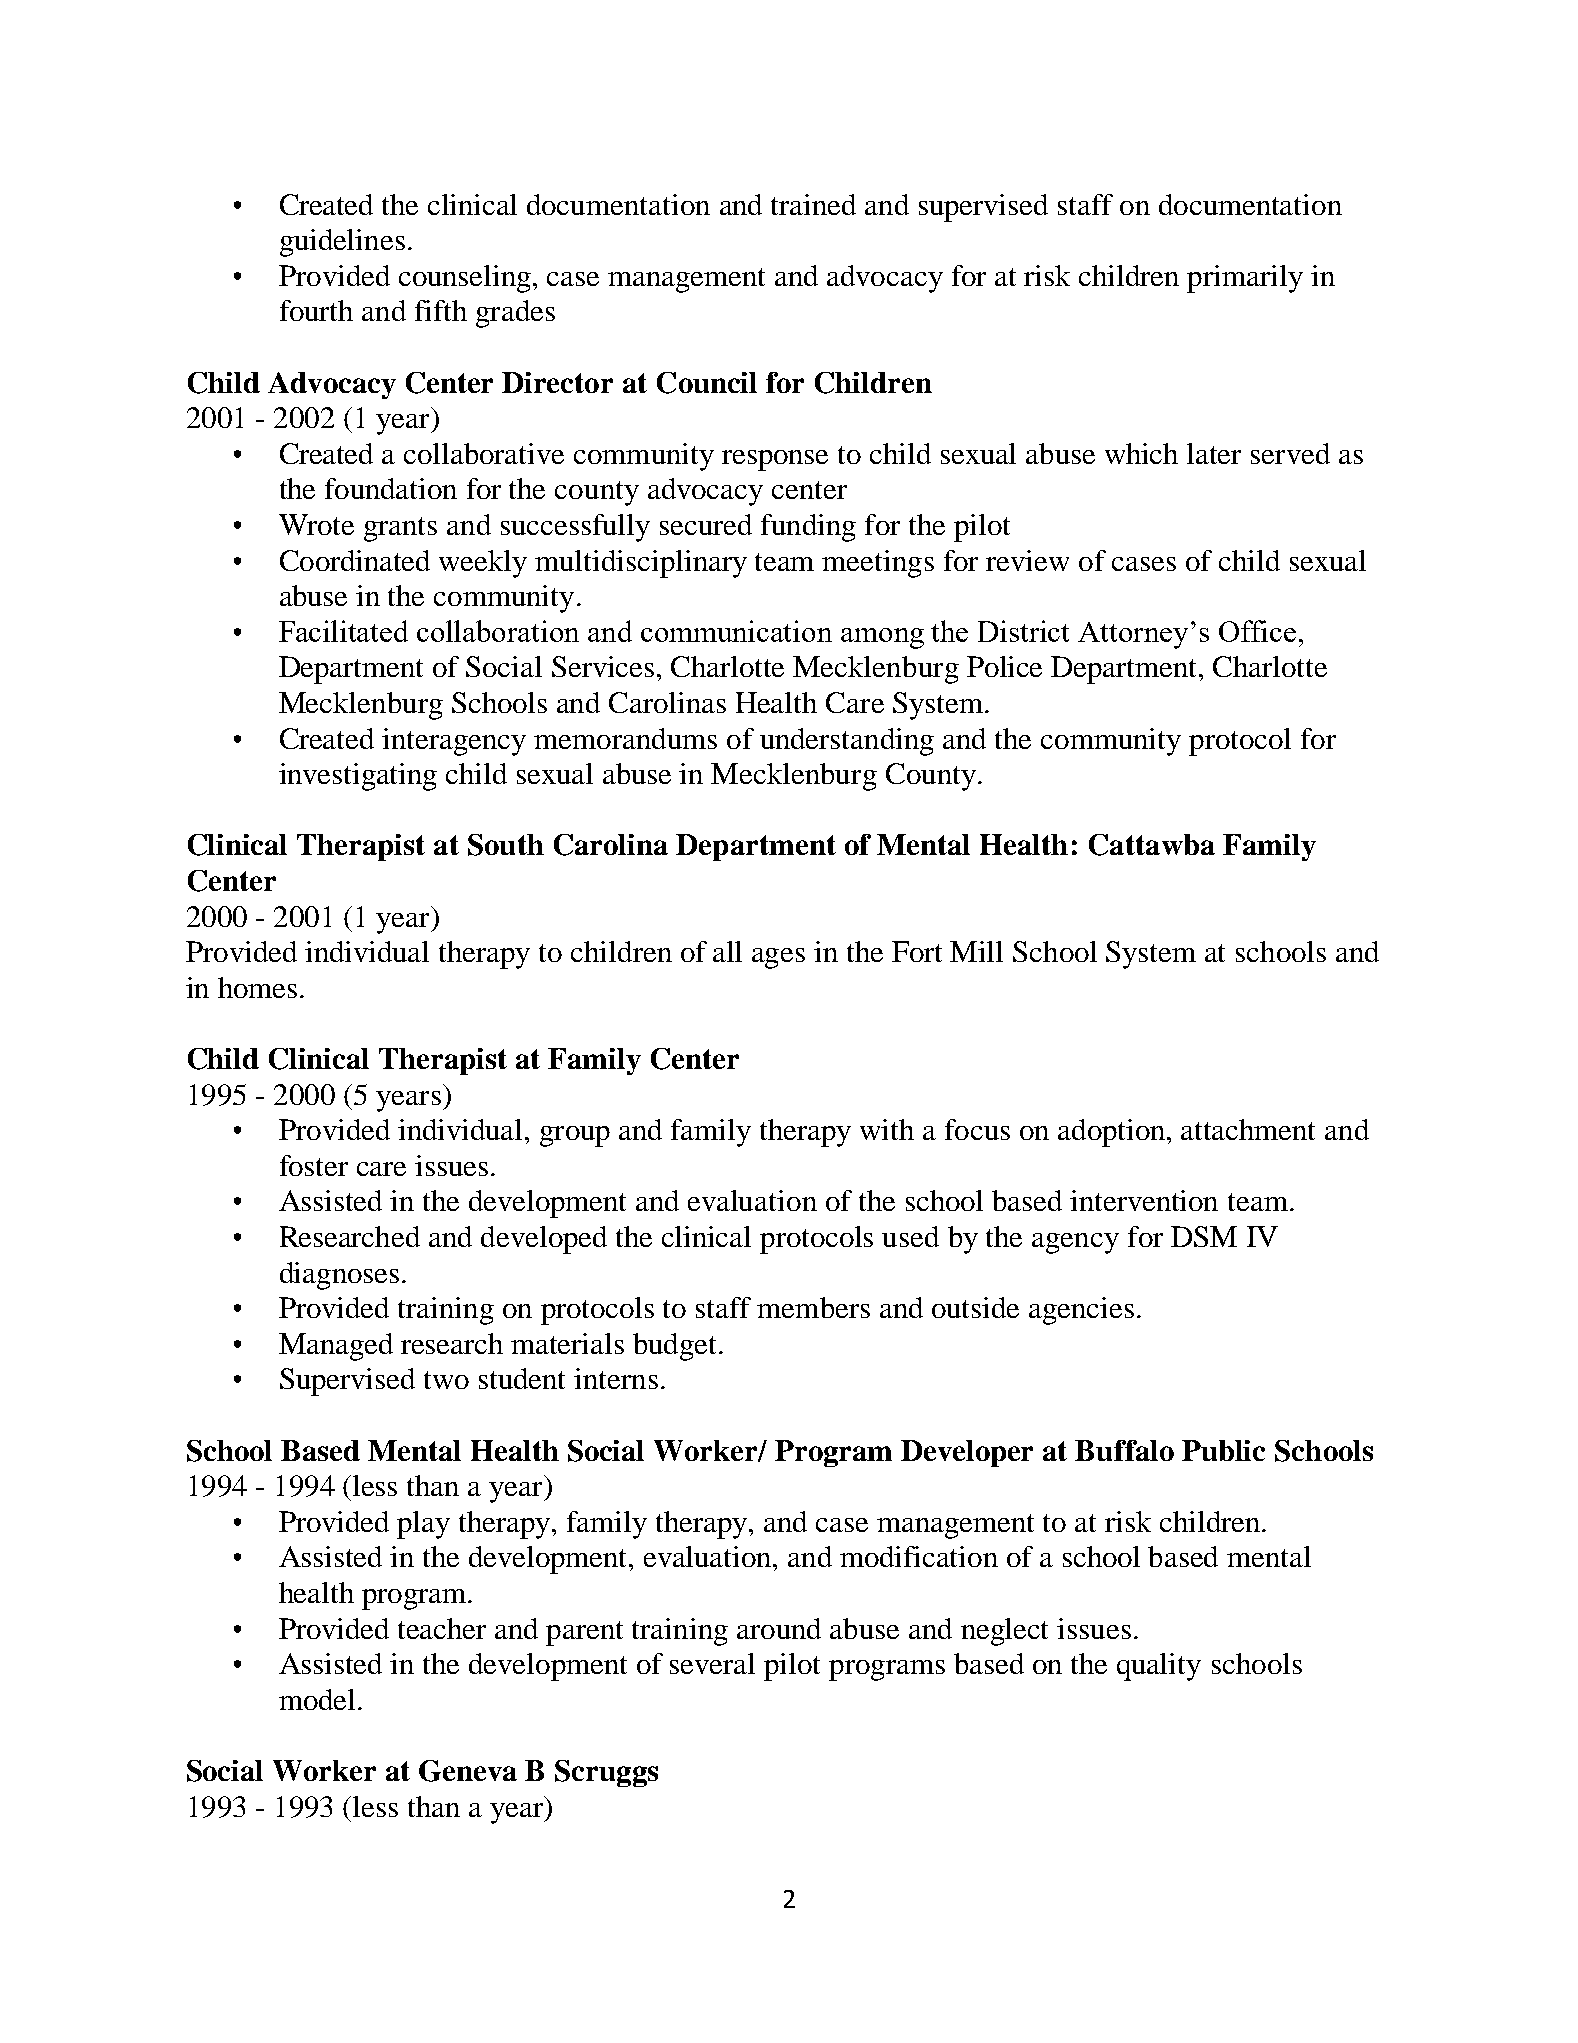 This screenshot has width=1578, height=2043. I want to click on primarily, so click(1245, 279).
